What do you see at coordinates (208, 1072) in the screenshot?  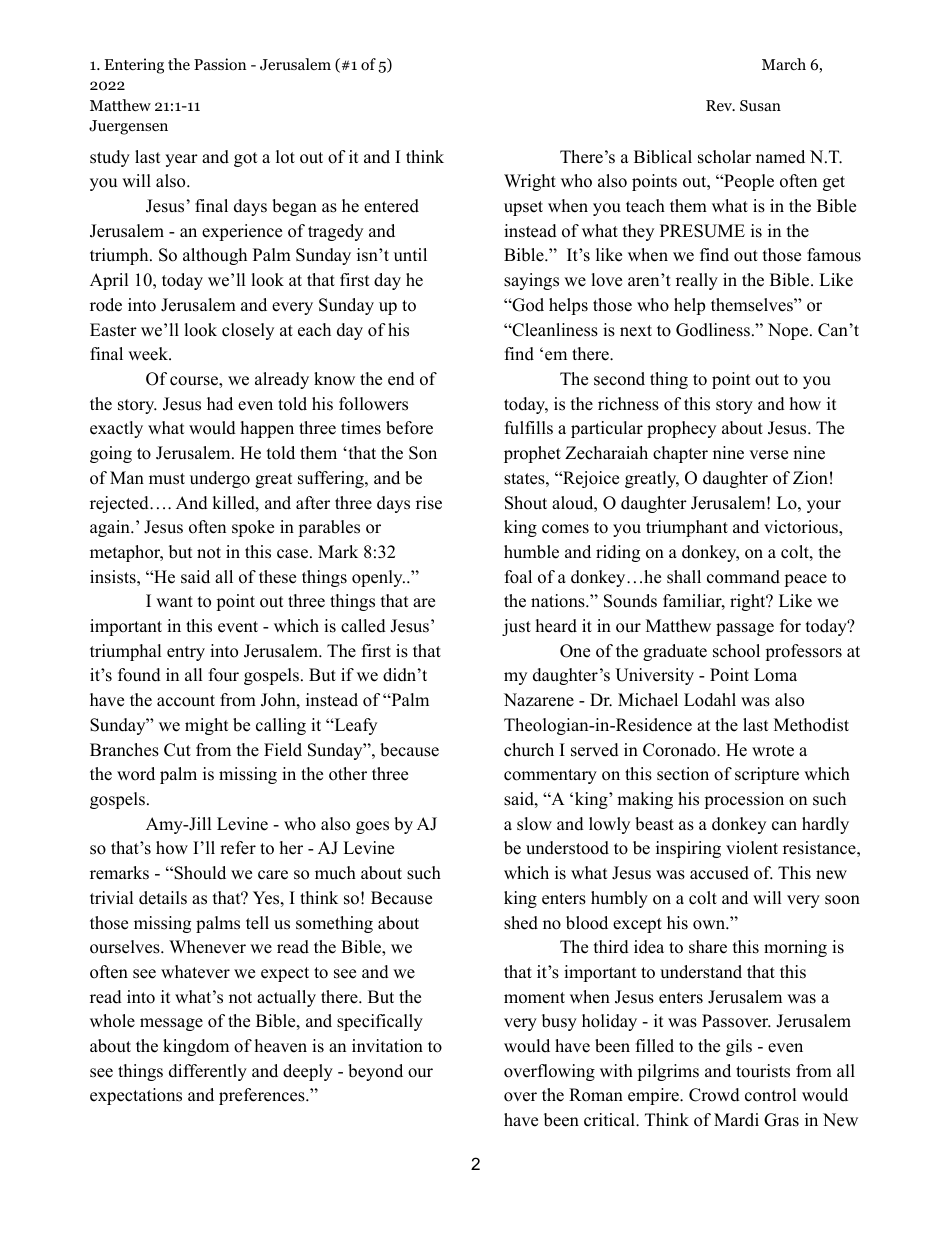 I see `differently` at bounding box center [208, 1072].
